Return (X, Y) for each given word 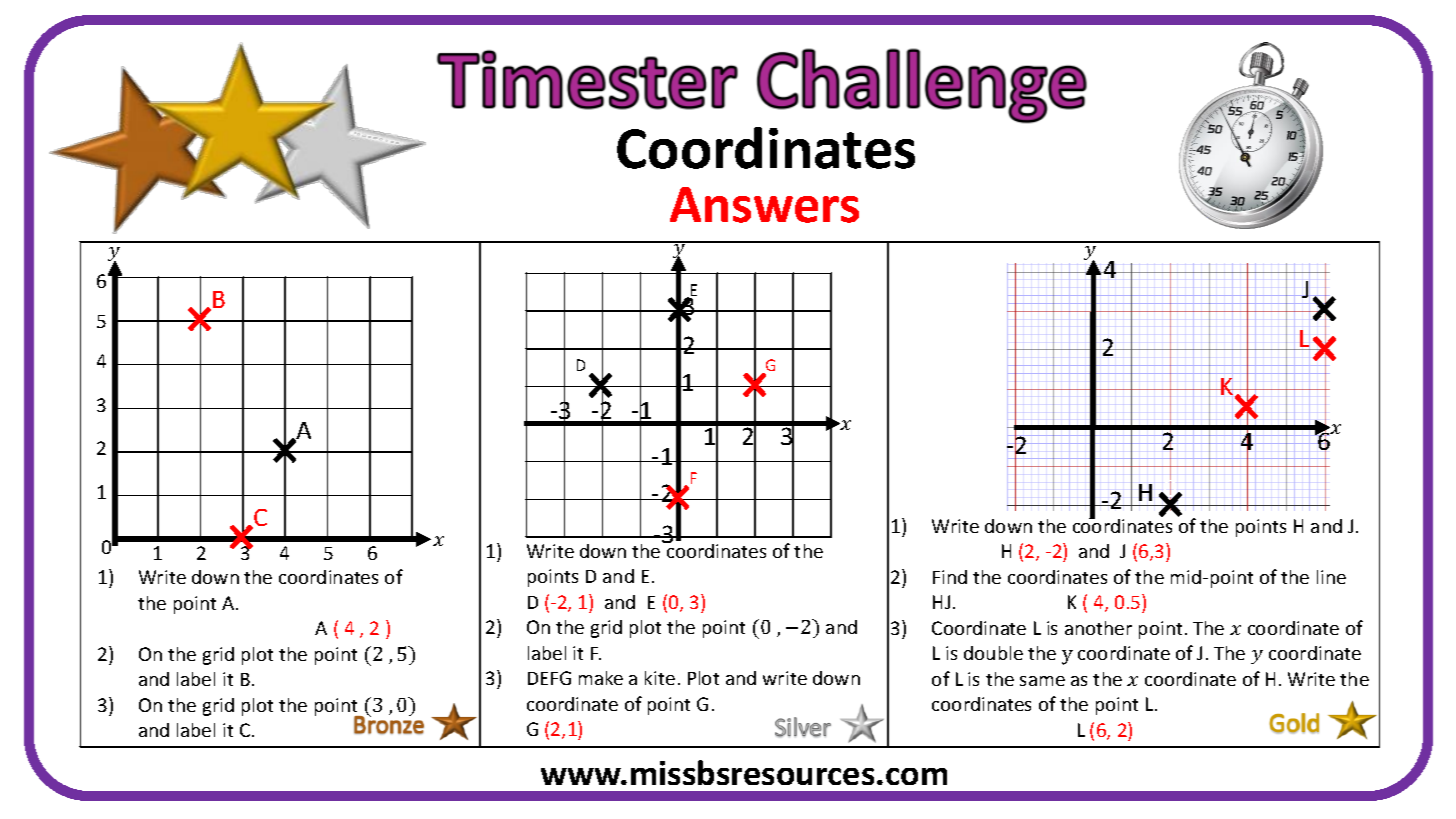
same (1042, 681)
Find (950, 577)
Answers (764, 205)
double (993, 653)
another (1098, 628)
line (1331, 577)
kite (660, 678)
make (601, 678)
